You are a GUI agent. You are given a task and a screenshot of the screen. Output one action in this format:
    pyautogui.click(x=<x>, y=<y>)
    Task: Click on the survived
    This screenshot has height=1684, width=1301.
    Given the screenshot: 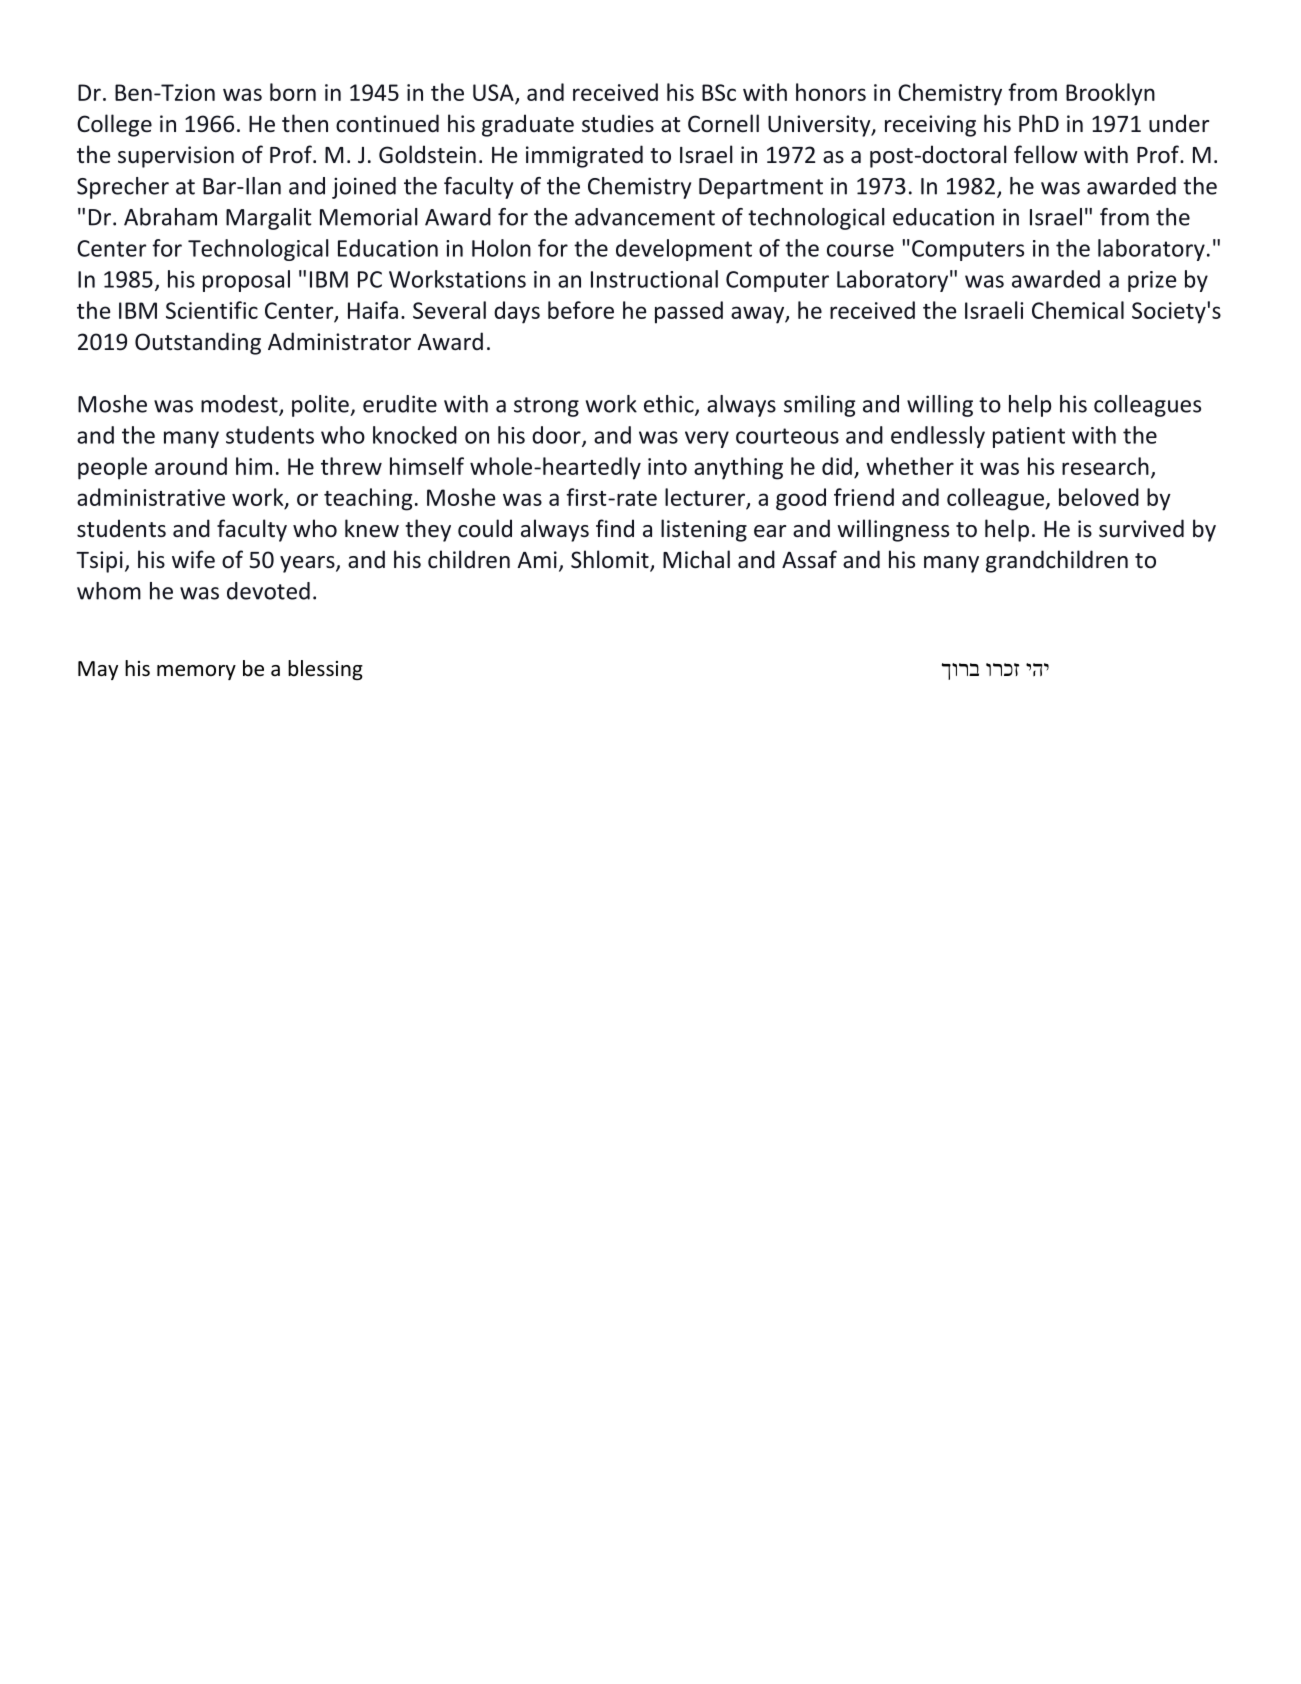 What is the action you would take?
    pyautogui.click(x=1141, y=528)
